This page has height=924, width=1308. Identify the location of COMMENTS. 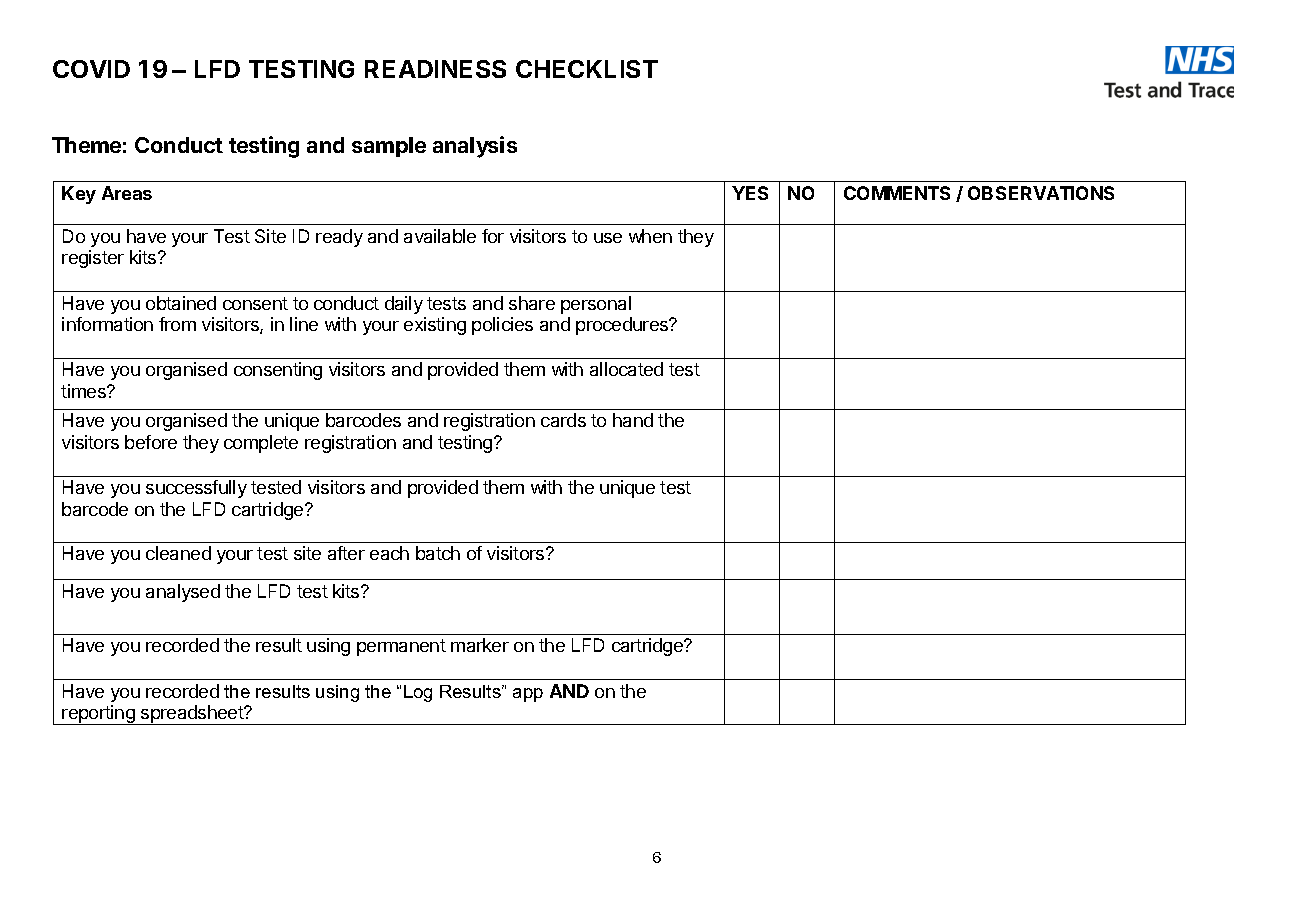
(897, 193).
